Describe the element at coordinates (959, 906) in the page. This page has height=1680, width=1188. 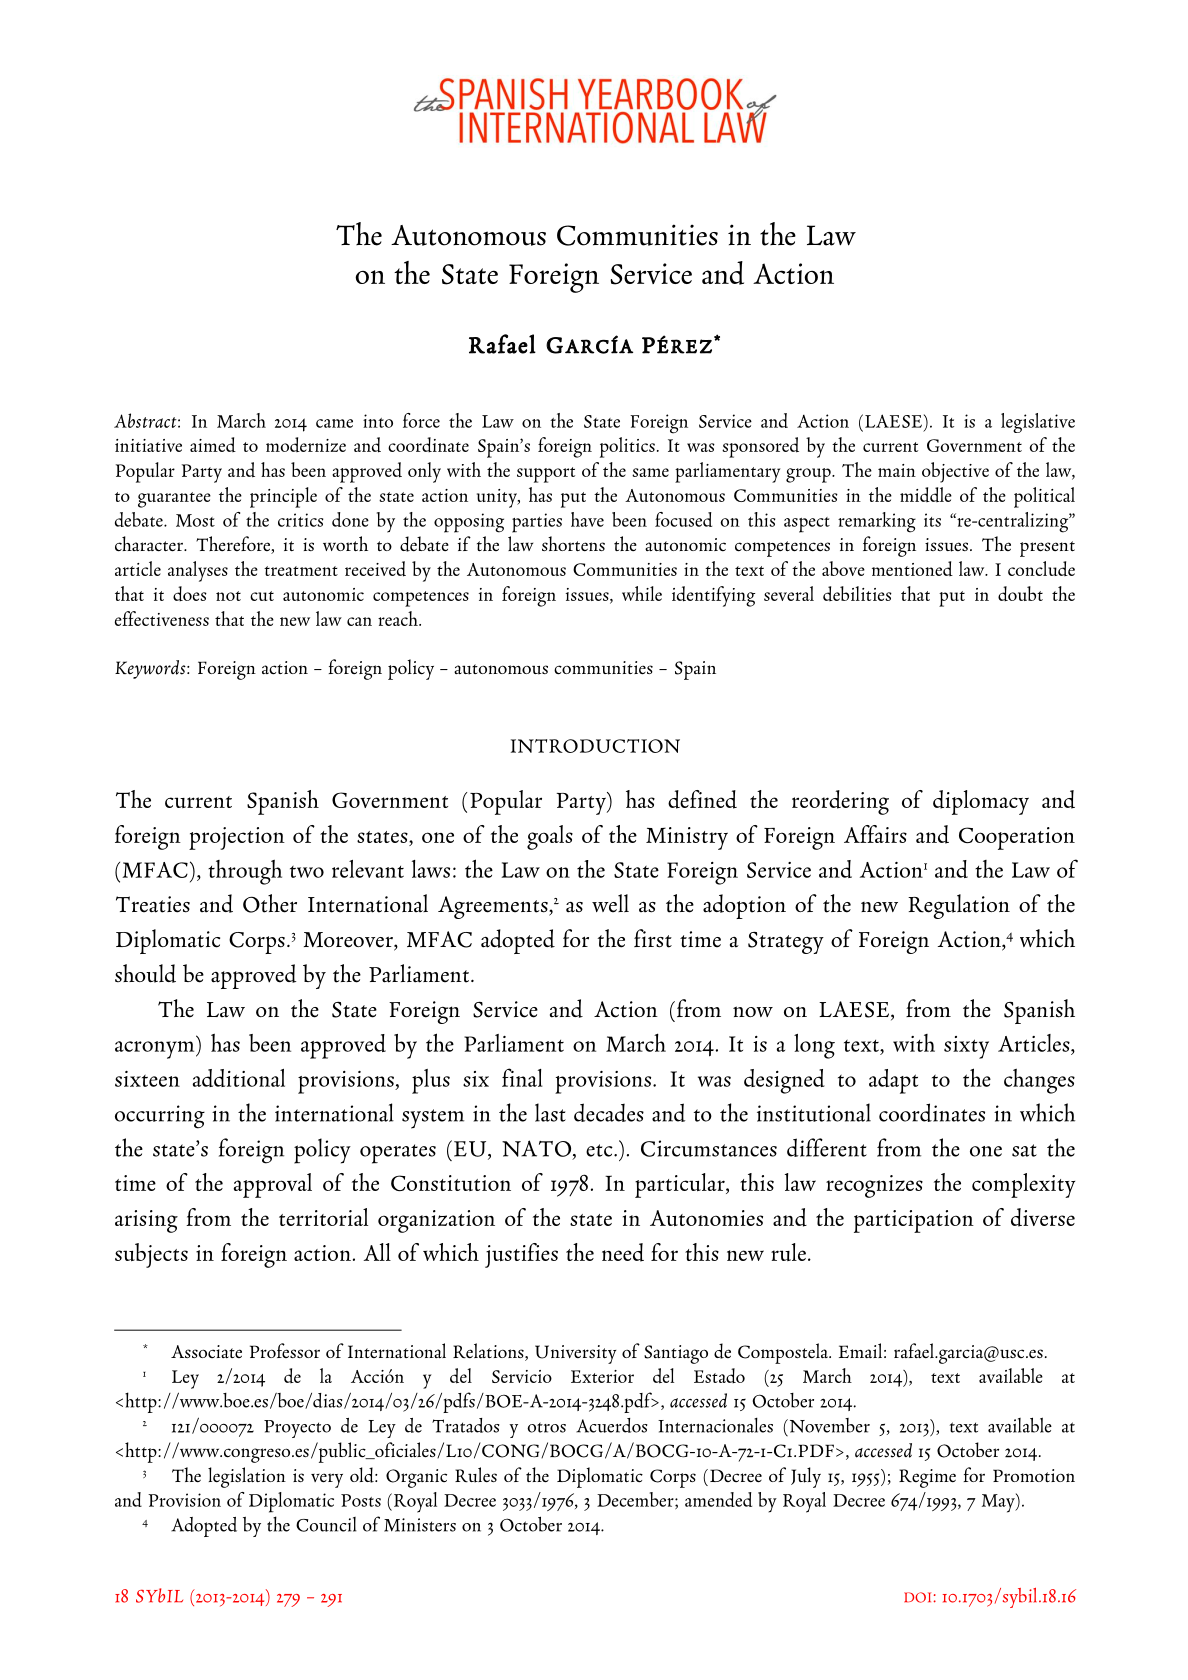
I see `Regulation` at that location.
